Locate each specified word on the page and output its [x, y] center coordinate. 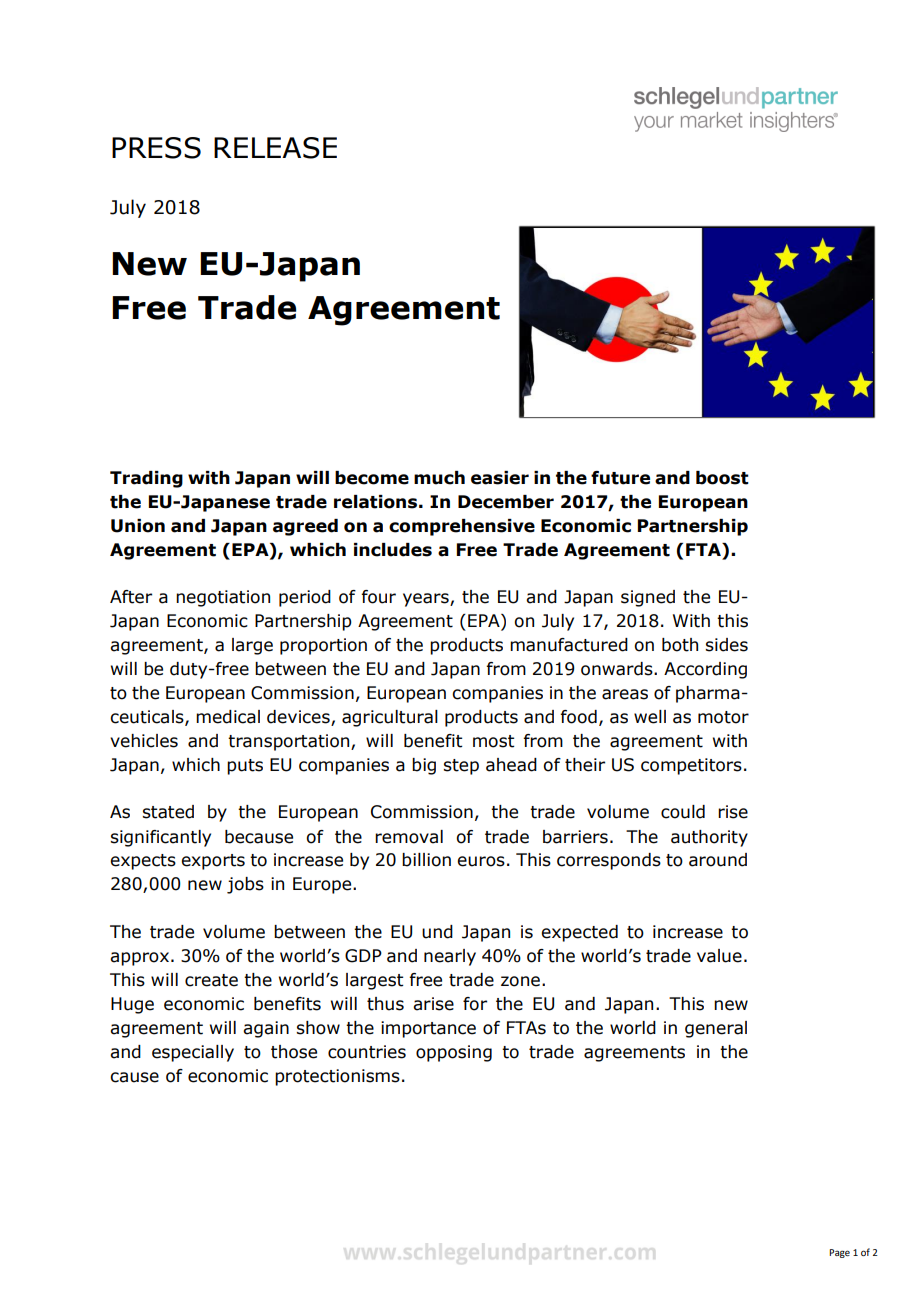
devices [299, 718]
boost [722, 478]
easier [500, 478]
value [719, 956]
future [620, 478]
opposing [454, 1053]
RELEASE [275, 148]
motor [723, 717]
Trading [146, 479]
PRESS [156, 148]
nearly [450, 957]
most [493, 741]
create [211, 980]
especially [193, 1053]
